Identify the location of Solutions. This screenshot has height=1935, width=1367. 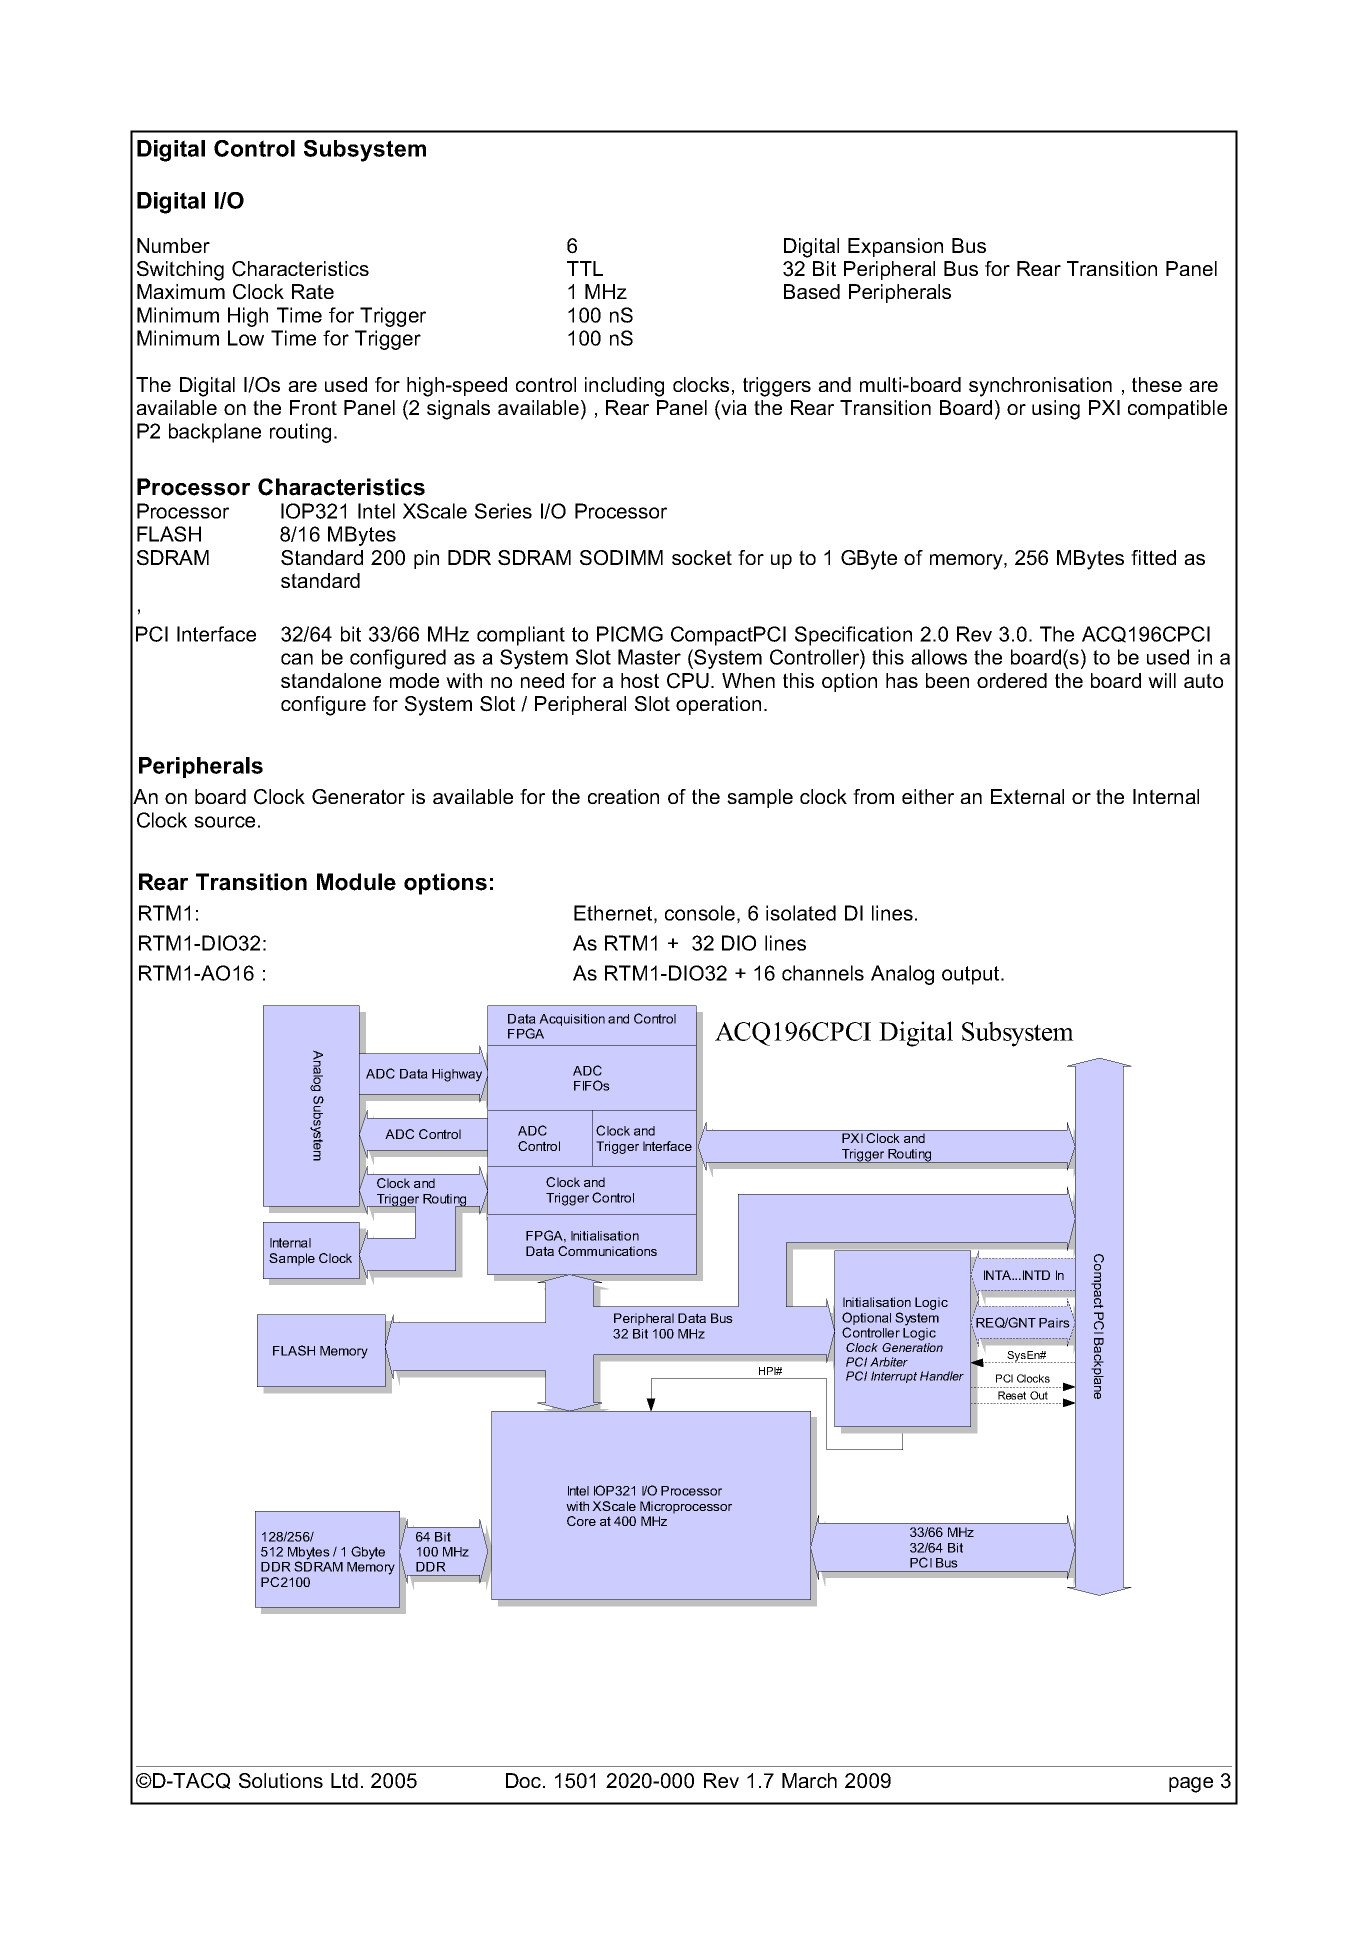
(281, 1781).
